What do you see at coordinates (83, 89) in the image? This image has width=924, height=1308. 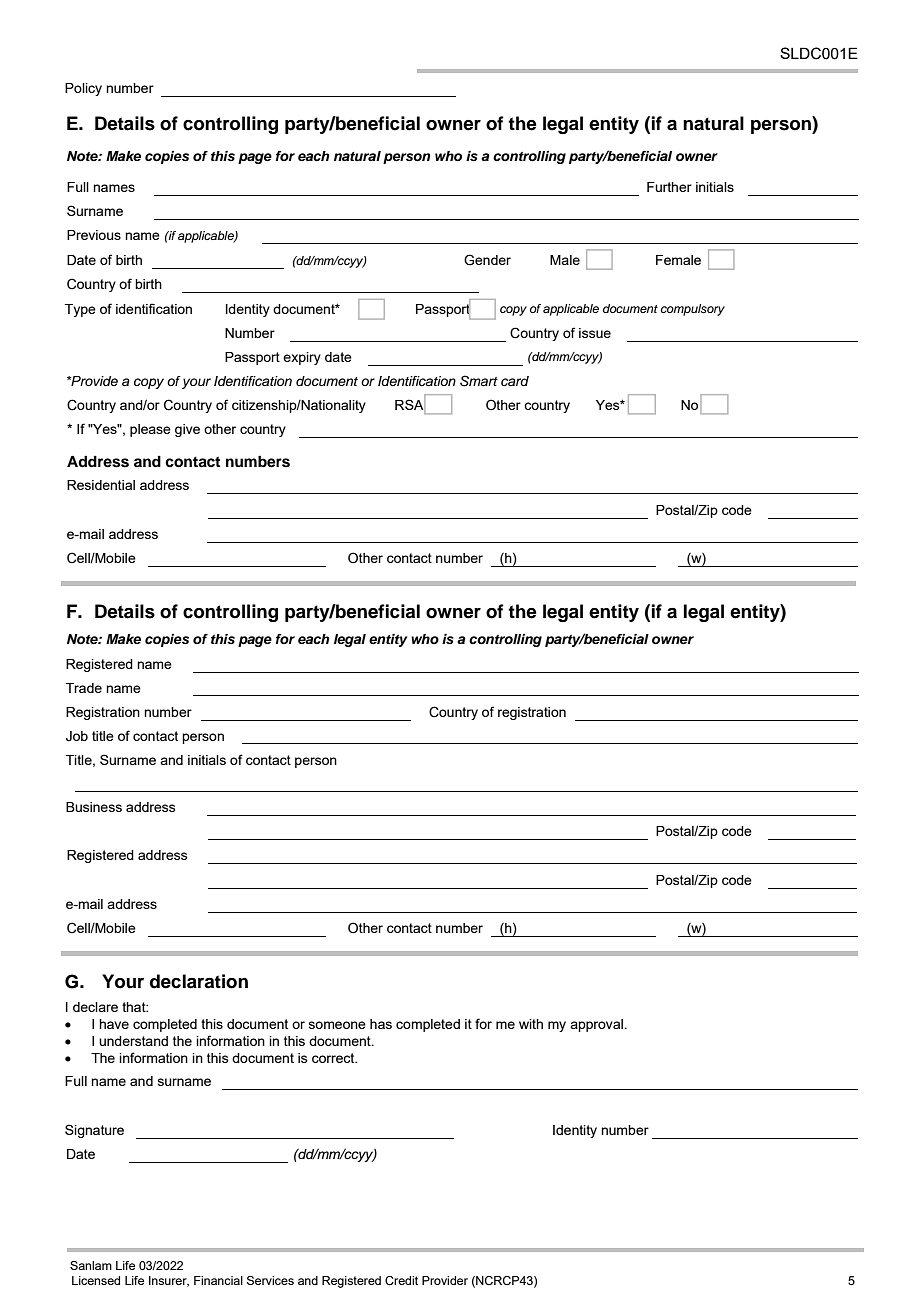 I see `Policy` at bounding box center [83, 89].
